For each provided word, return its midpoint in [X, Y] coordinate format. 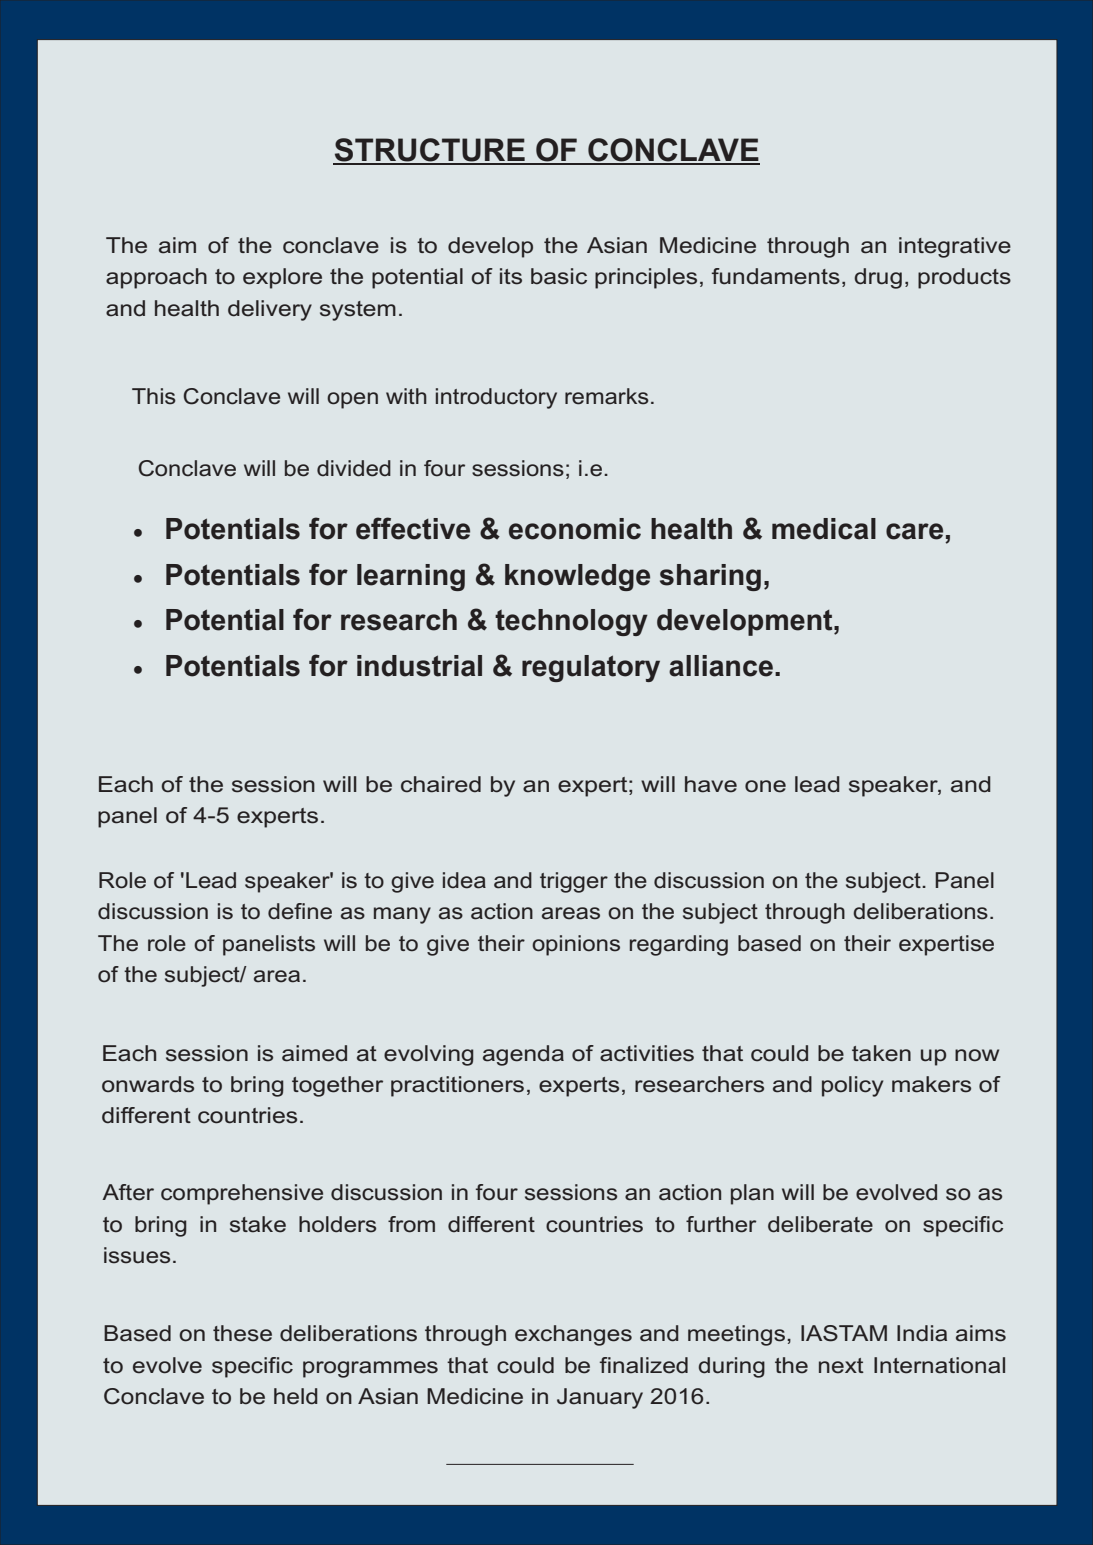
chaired [441, 784]
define [300, 911]
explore [282, 278]
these [242, 1333]
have [711, 784]
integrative [955, 247]
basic [559, 276]
